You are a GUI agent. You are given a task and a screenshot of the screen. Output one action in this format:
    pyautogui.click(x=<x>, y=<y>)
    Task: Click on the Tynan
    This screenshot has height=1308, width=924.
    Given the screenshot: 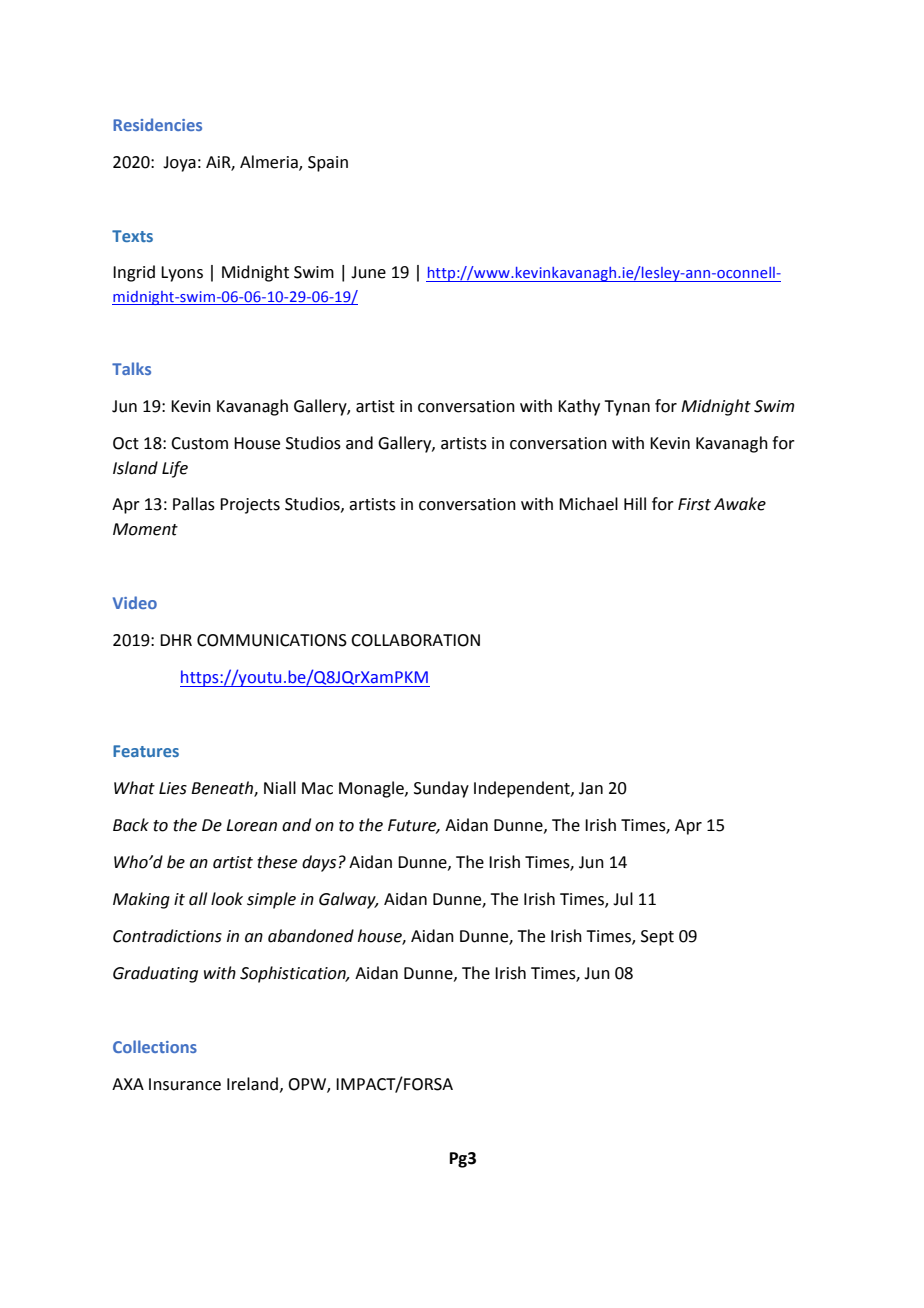 What is the action you would take?
    pyautogui.click(x=627, y=408)
